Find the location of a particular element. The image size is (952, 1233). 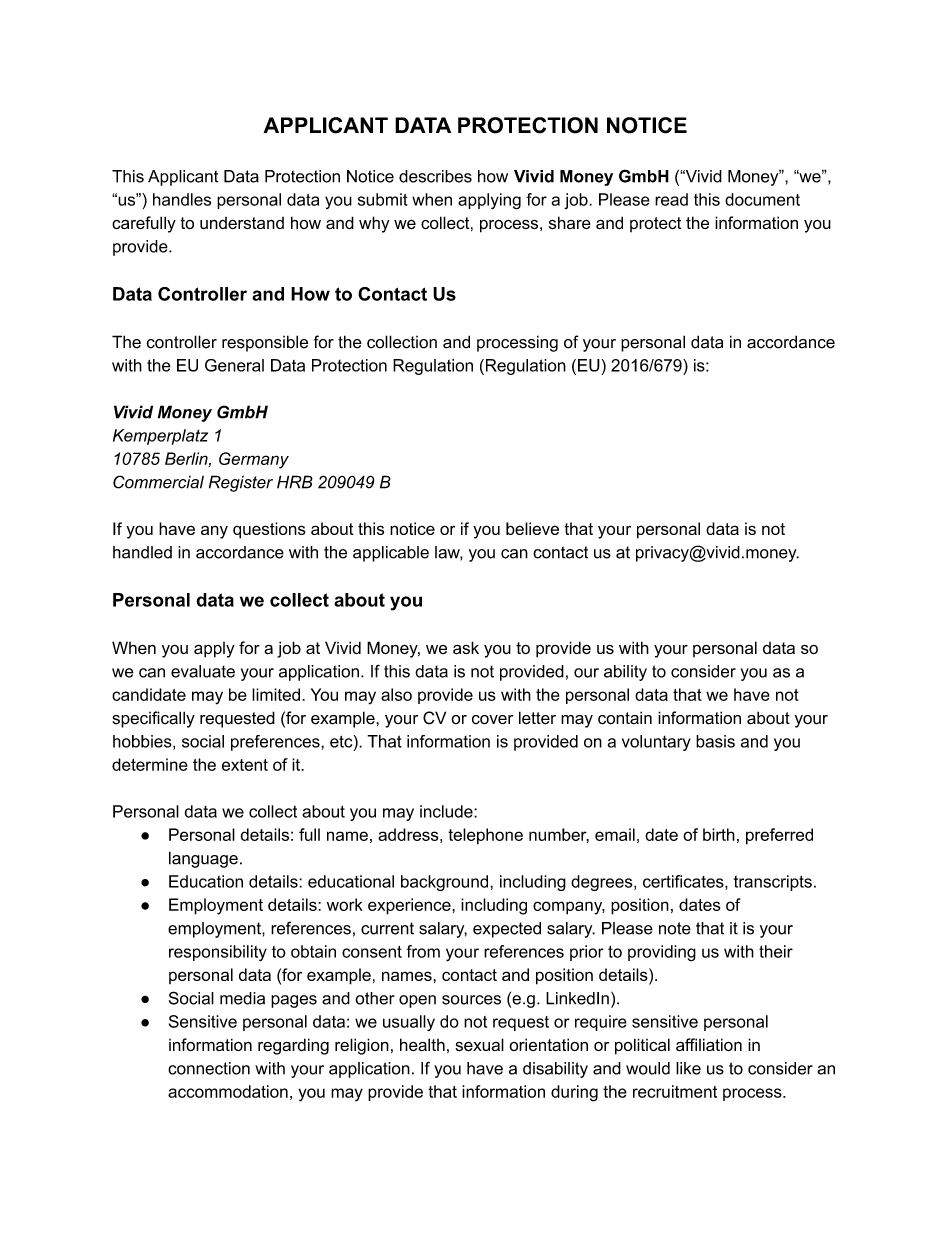

birth is located at coordinates (719, 834).
